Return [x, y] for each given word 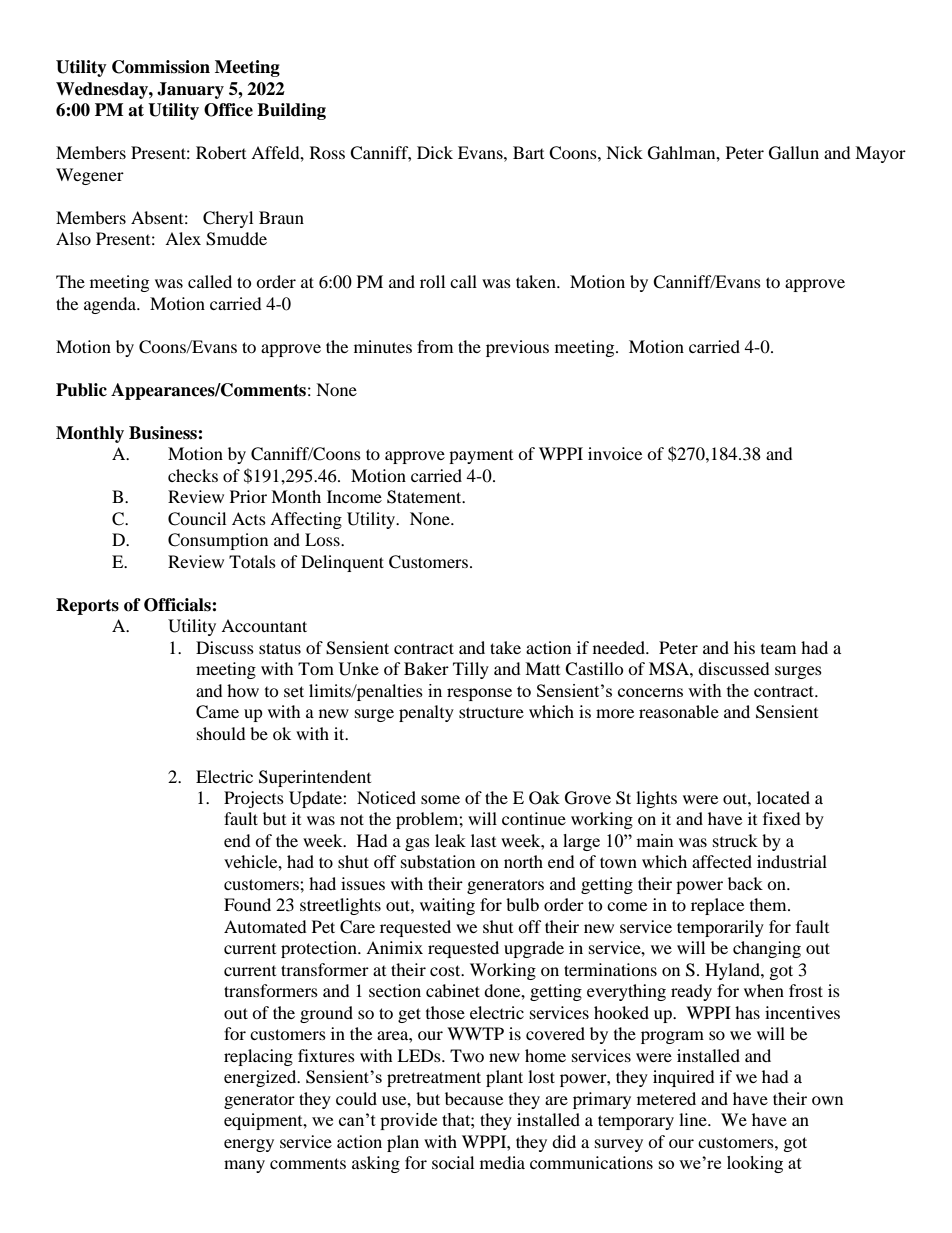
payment [481, 457]
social [453, 1162]
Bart [528, 152]
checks [193, 475]
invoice [615, 453]
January [190, 90]
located [783, 797]
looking [755, 1164]
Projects [254, 799]
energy [249, 1145]
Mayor [880, 154]
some [440, 799]
